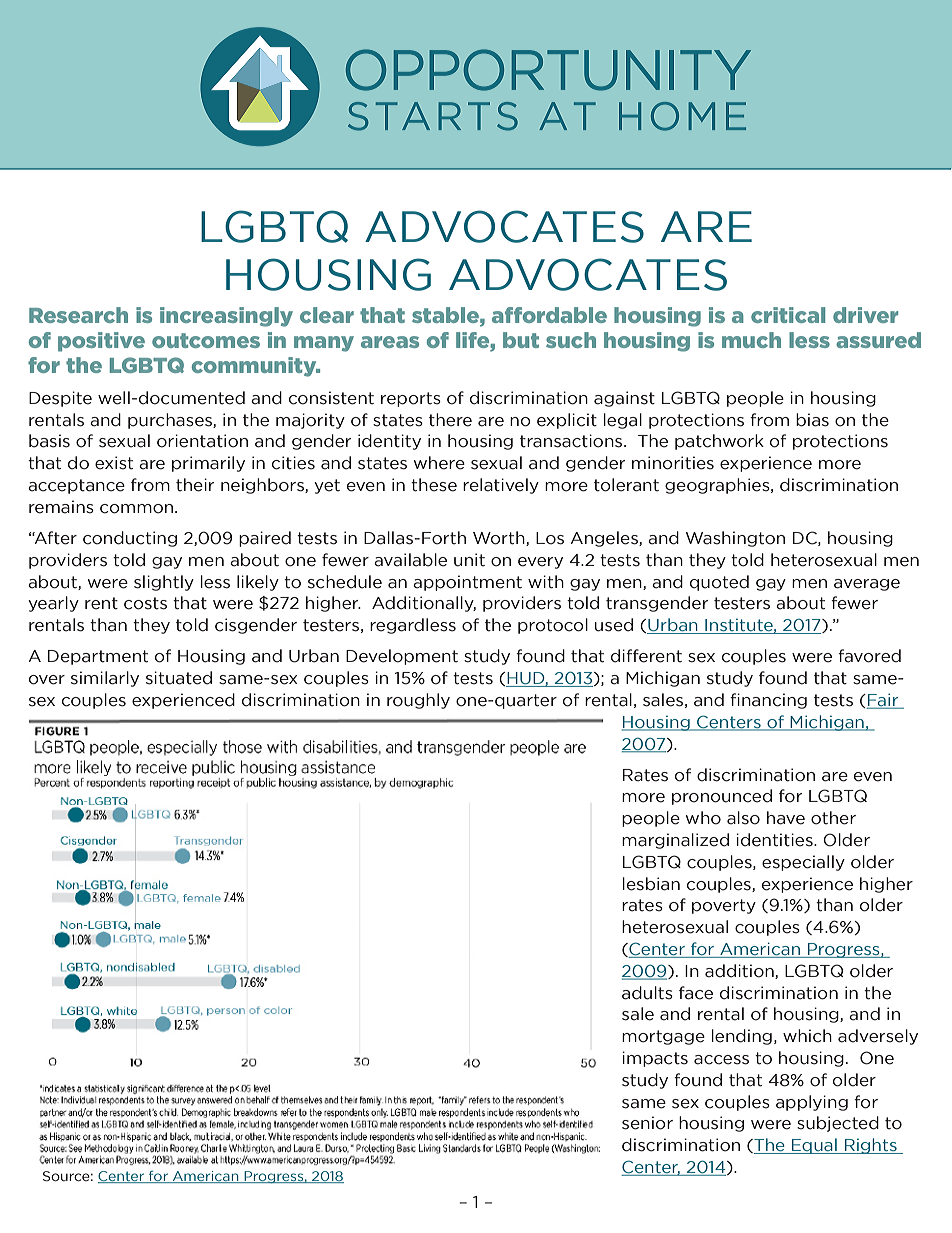 Image resolution: width=952 pixels, height=1233 pixels. Describe the element at coordinates (803, 863) in the document. I see `especially` at that location.
